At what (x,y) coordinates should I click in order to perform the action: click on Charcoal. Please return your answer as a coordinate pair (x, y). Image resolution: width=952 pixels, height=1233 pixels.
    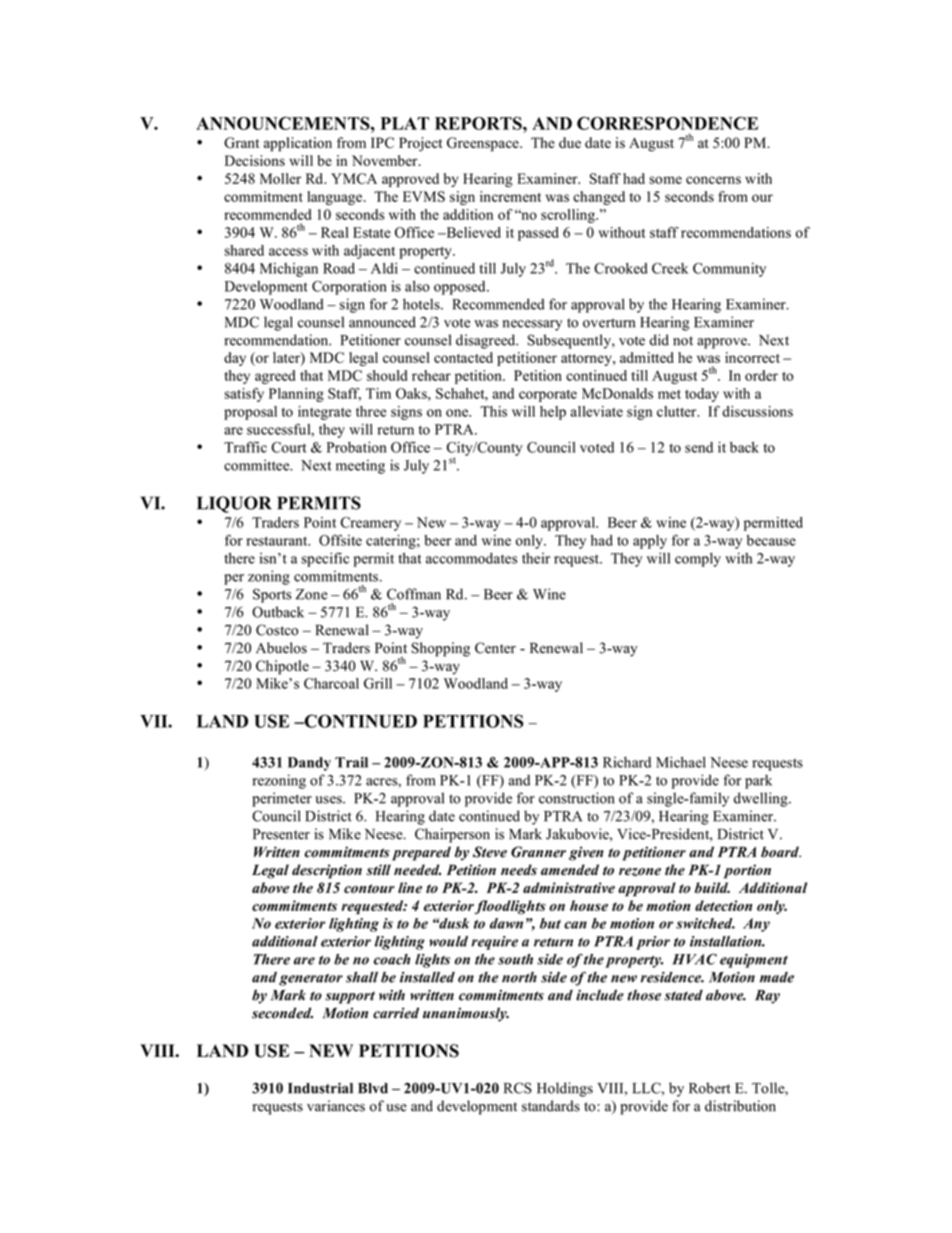
    Looking at the image, I should click on (331, 683).
